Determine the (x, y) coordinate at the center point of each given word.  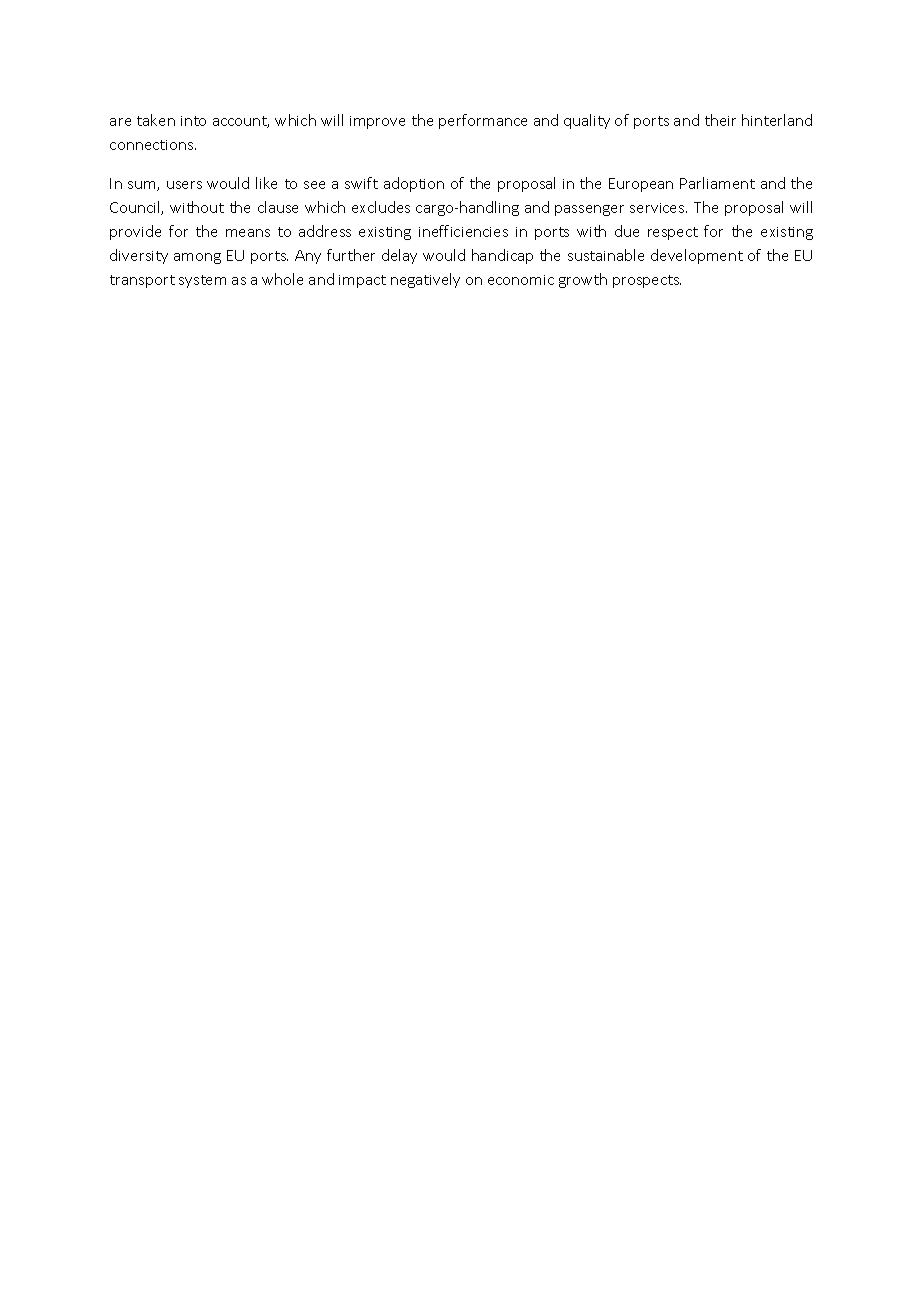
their (720, 120)
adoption (414, 184)
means (248, 233)
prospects (647, 281)
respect (673, 233)
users (184, 185)
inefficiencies (463, 231)
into (193, 121)
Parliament (717, 183)
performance (483, 121)
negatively (425, 280)
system (202, 281)
